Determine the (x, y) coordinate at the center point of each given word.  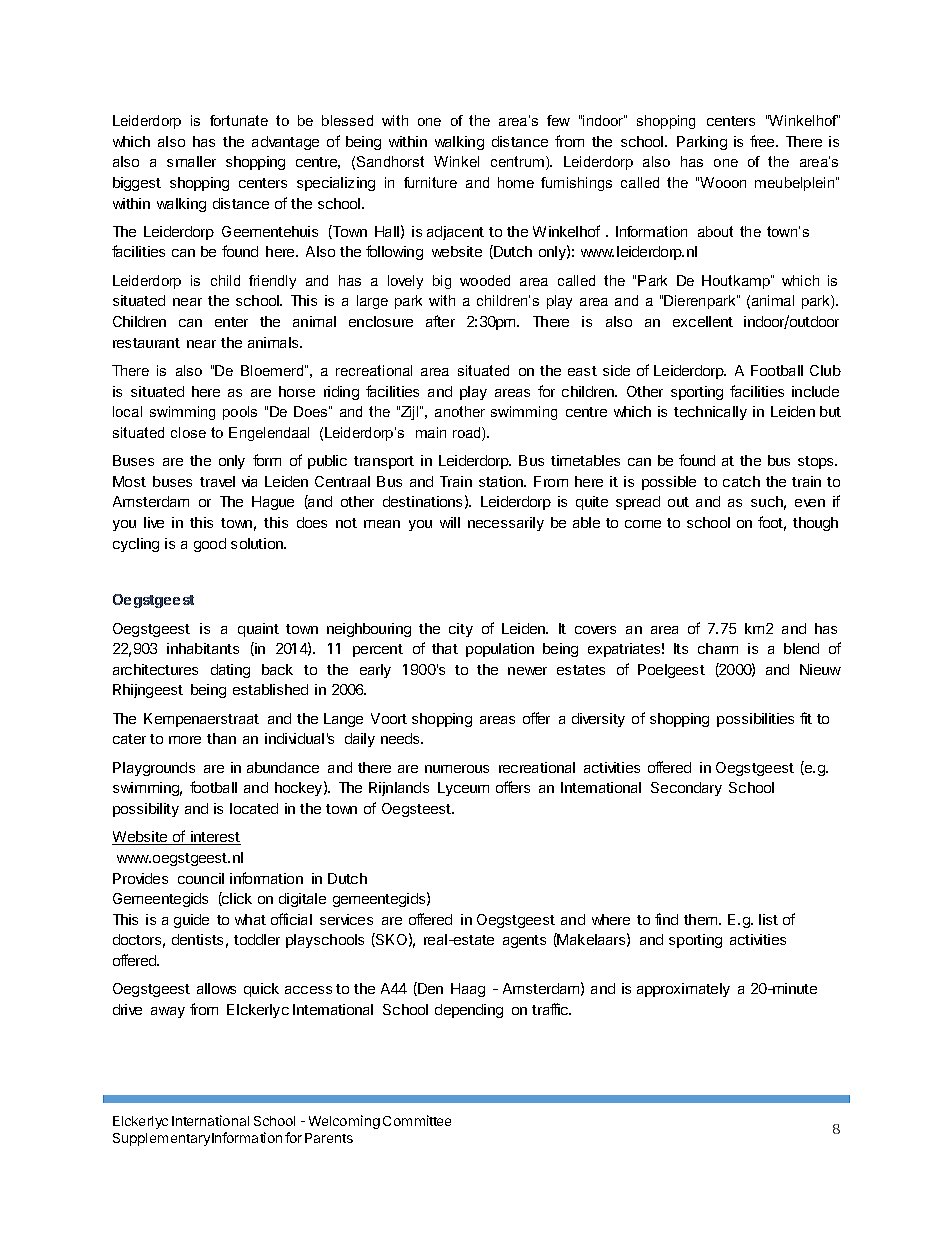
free (763, 141)
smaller (191, 161)
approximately (683, 990)
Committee (417, 1120)
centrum (517, 161)
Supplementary (161, 1139)
